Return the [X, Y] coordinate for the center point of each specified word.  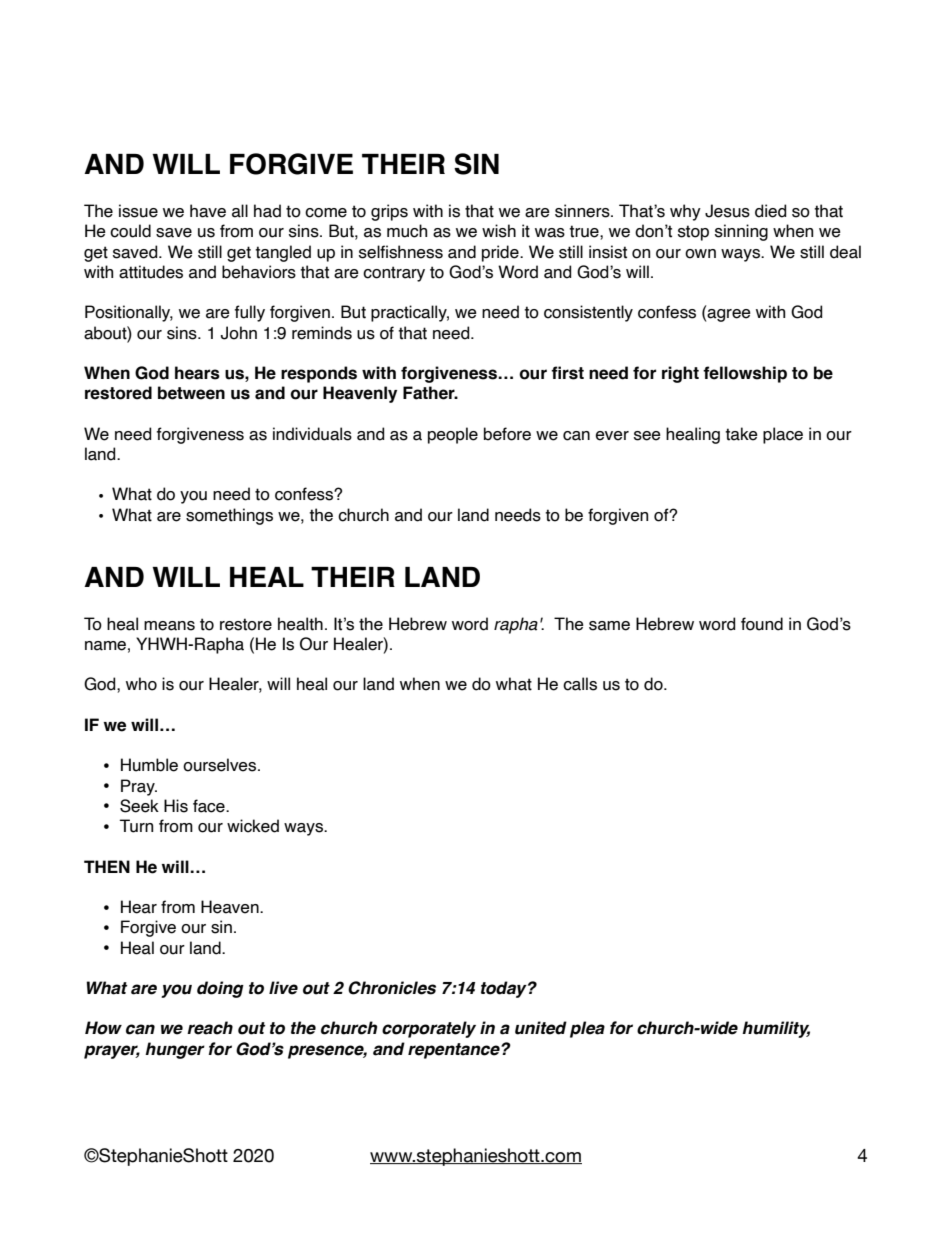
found [762, 624]
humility [776, 1029]
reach [210, 1028]
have [208, 211]
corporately [429, 1029]
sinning [741, 232]
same [609, 626]
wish [499, 231]
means [169, 626]
